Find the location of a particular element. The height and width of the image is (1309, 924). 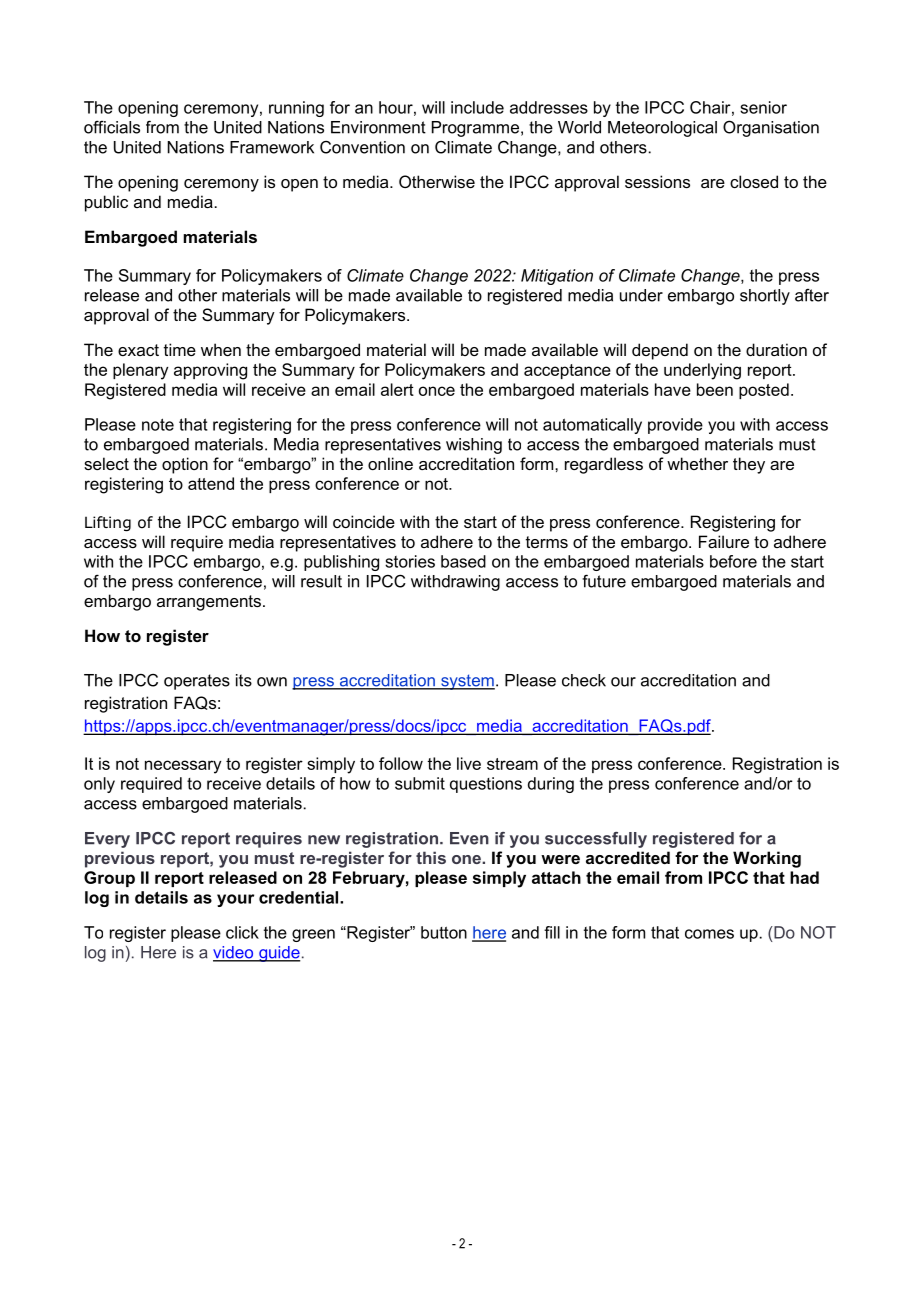

fill is located at coordinates (552, 932).
